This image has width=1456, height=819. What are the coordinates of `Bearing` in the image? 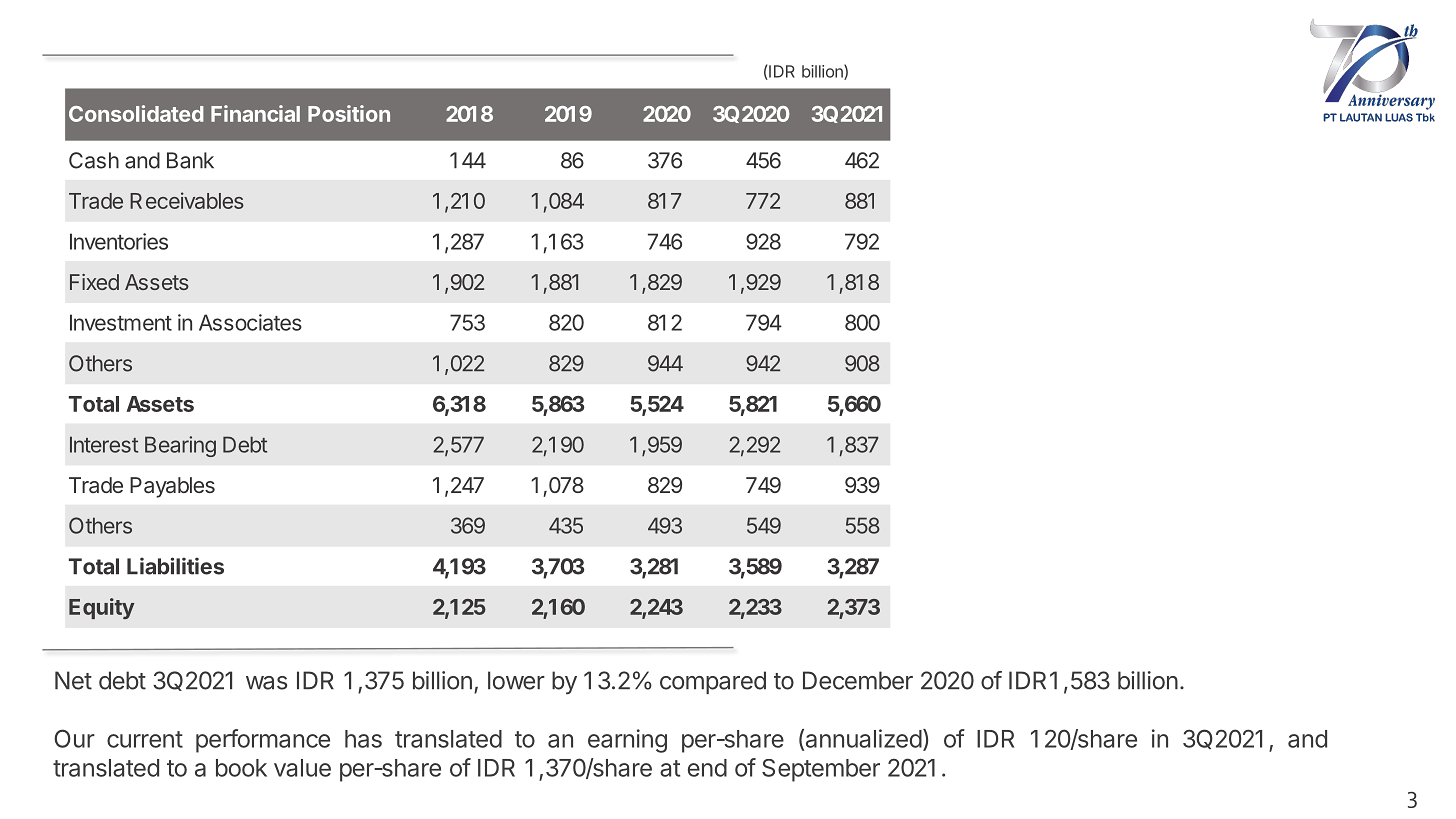 It's located at (180, 446).
